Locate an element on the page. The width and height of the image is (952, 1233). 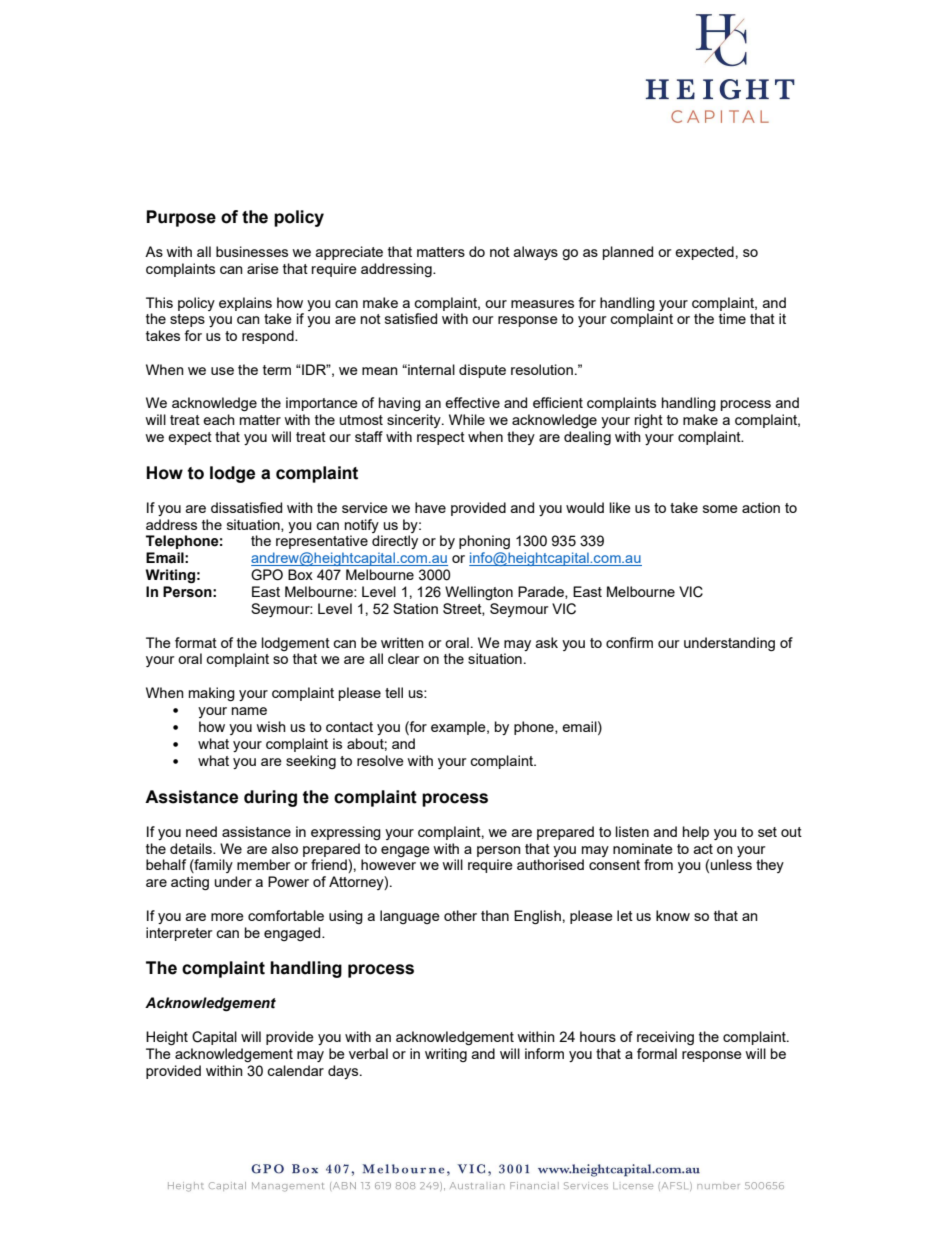
written is located at coordinates (402, 642).
